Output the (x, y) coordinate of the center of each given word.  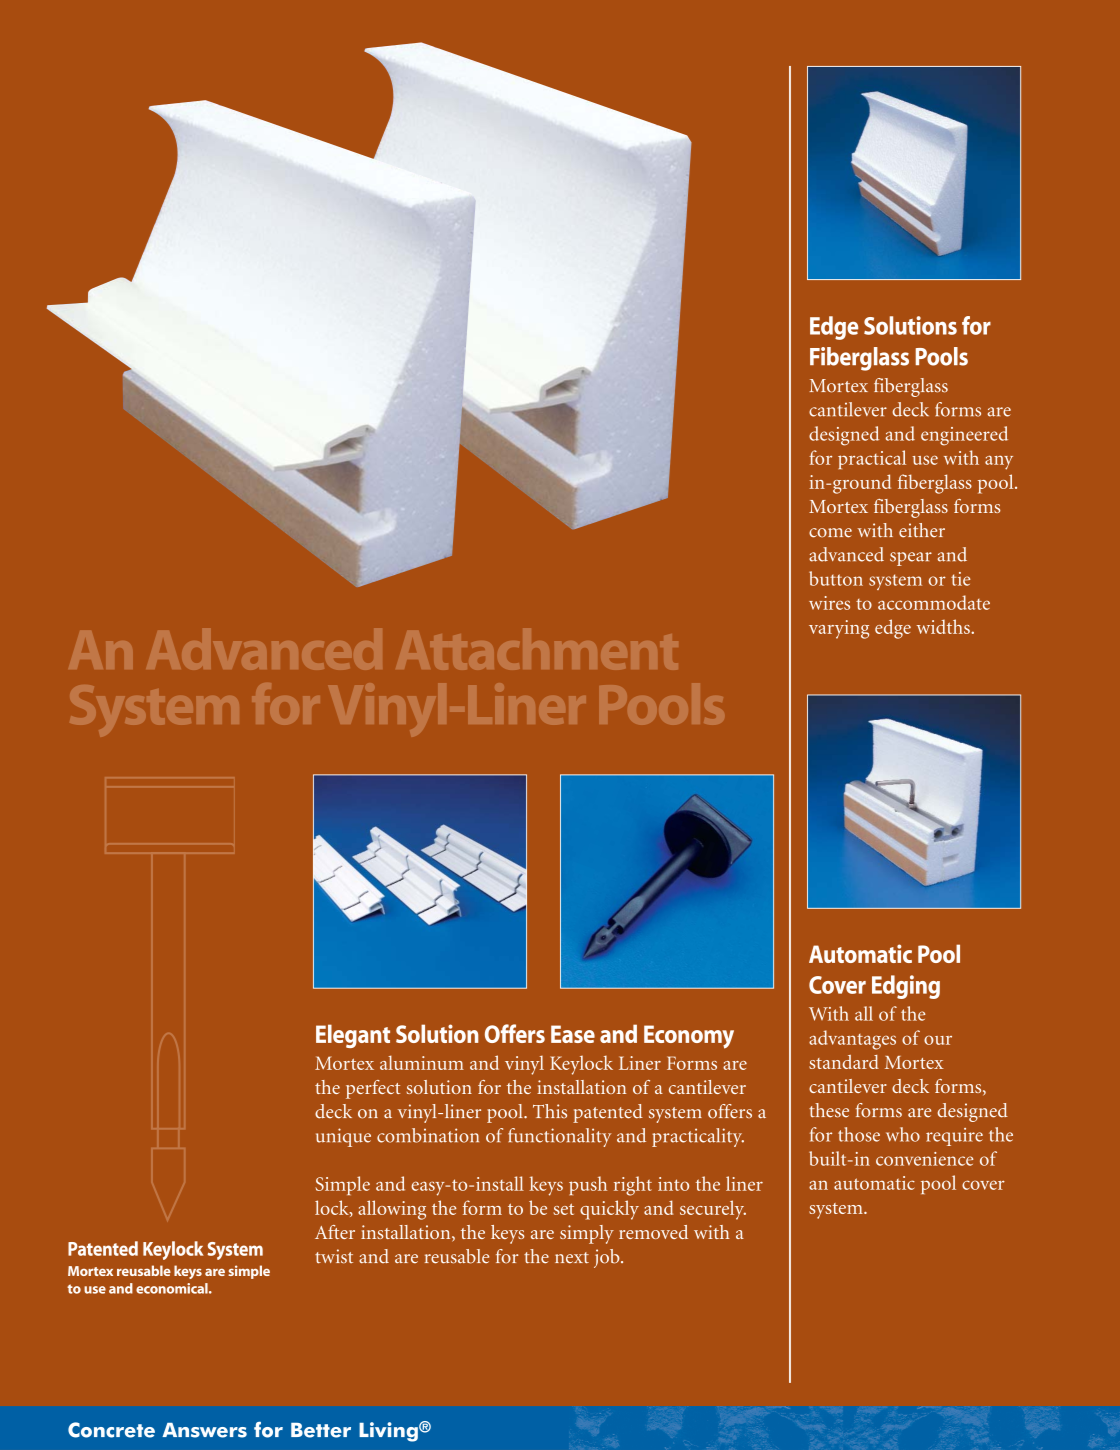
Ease (573, 1034)
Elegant (353, 1036)
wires (829, 603)
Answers (204, 1430)
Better (321, 1430)
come (830, 533)
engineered (964, 436)
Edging (906, 987)
